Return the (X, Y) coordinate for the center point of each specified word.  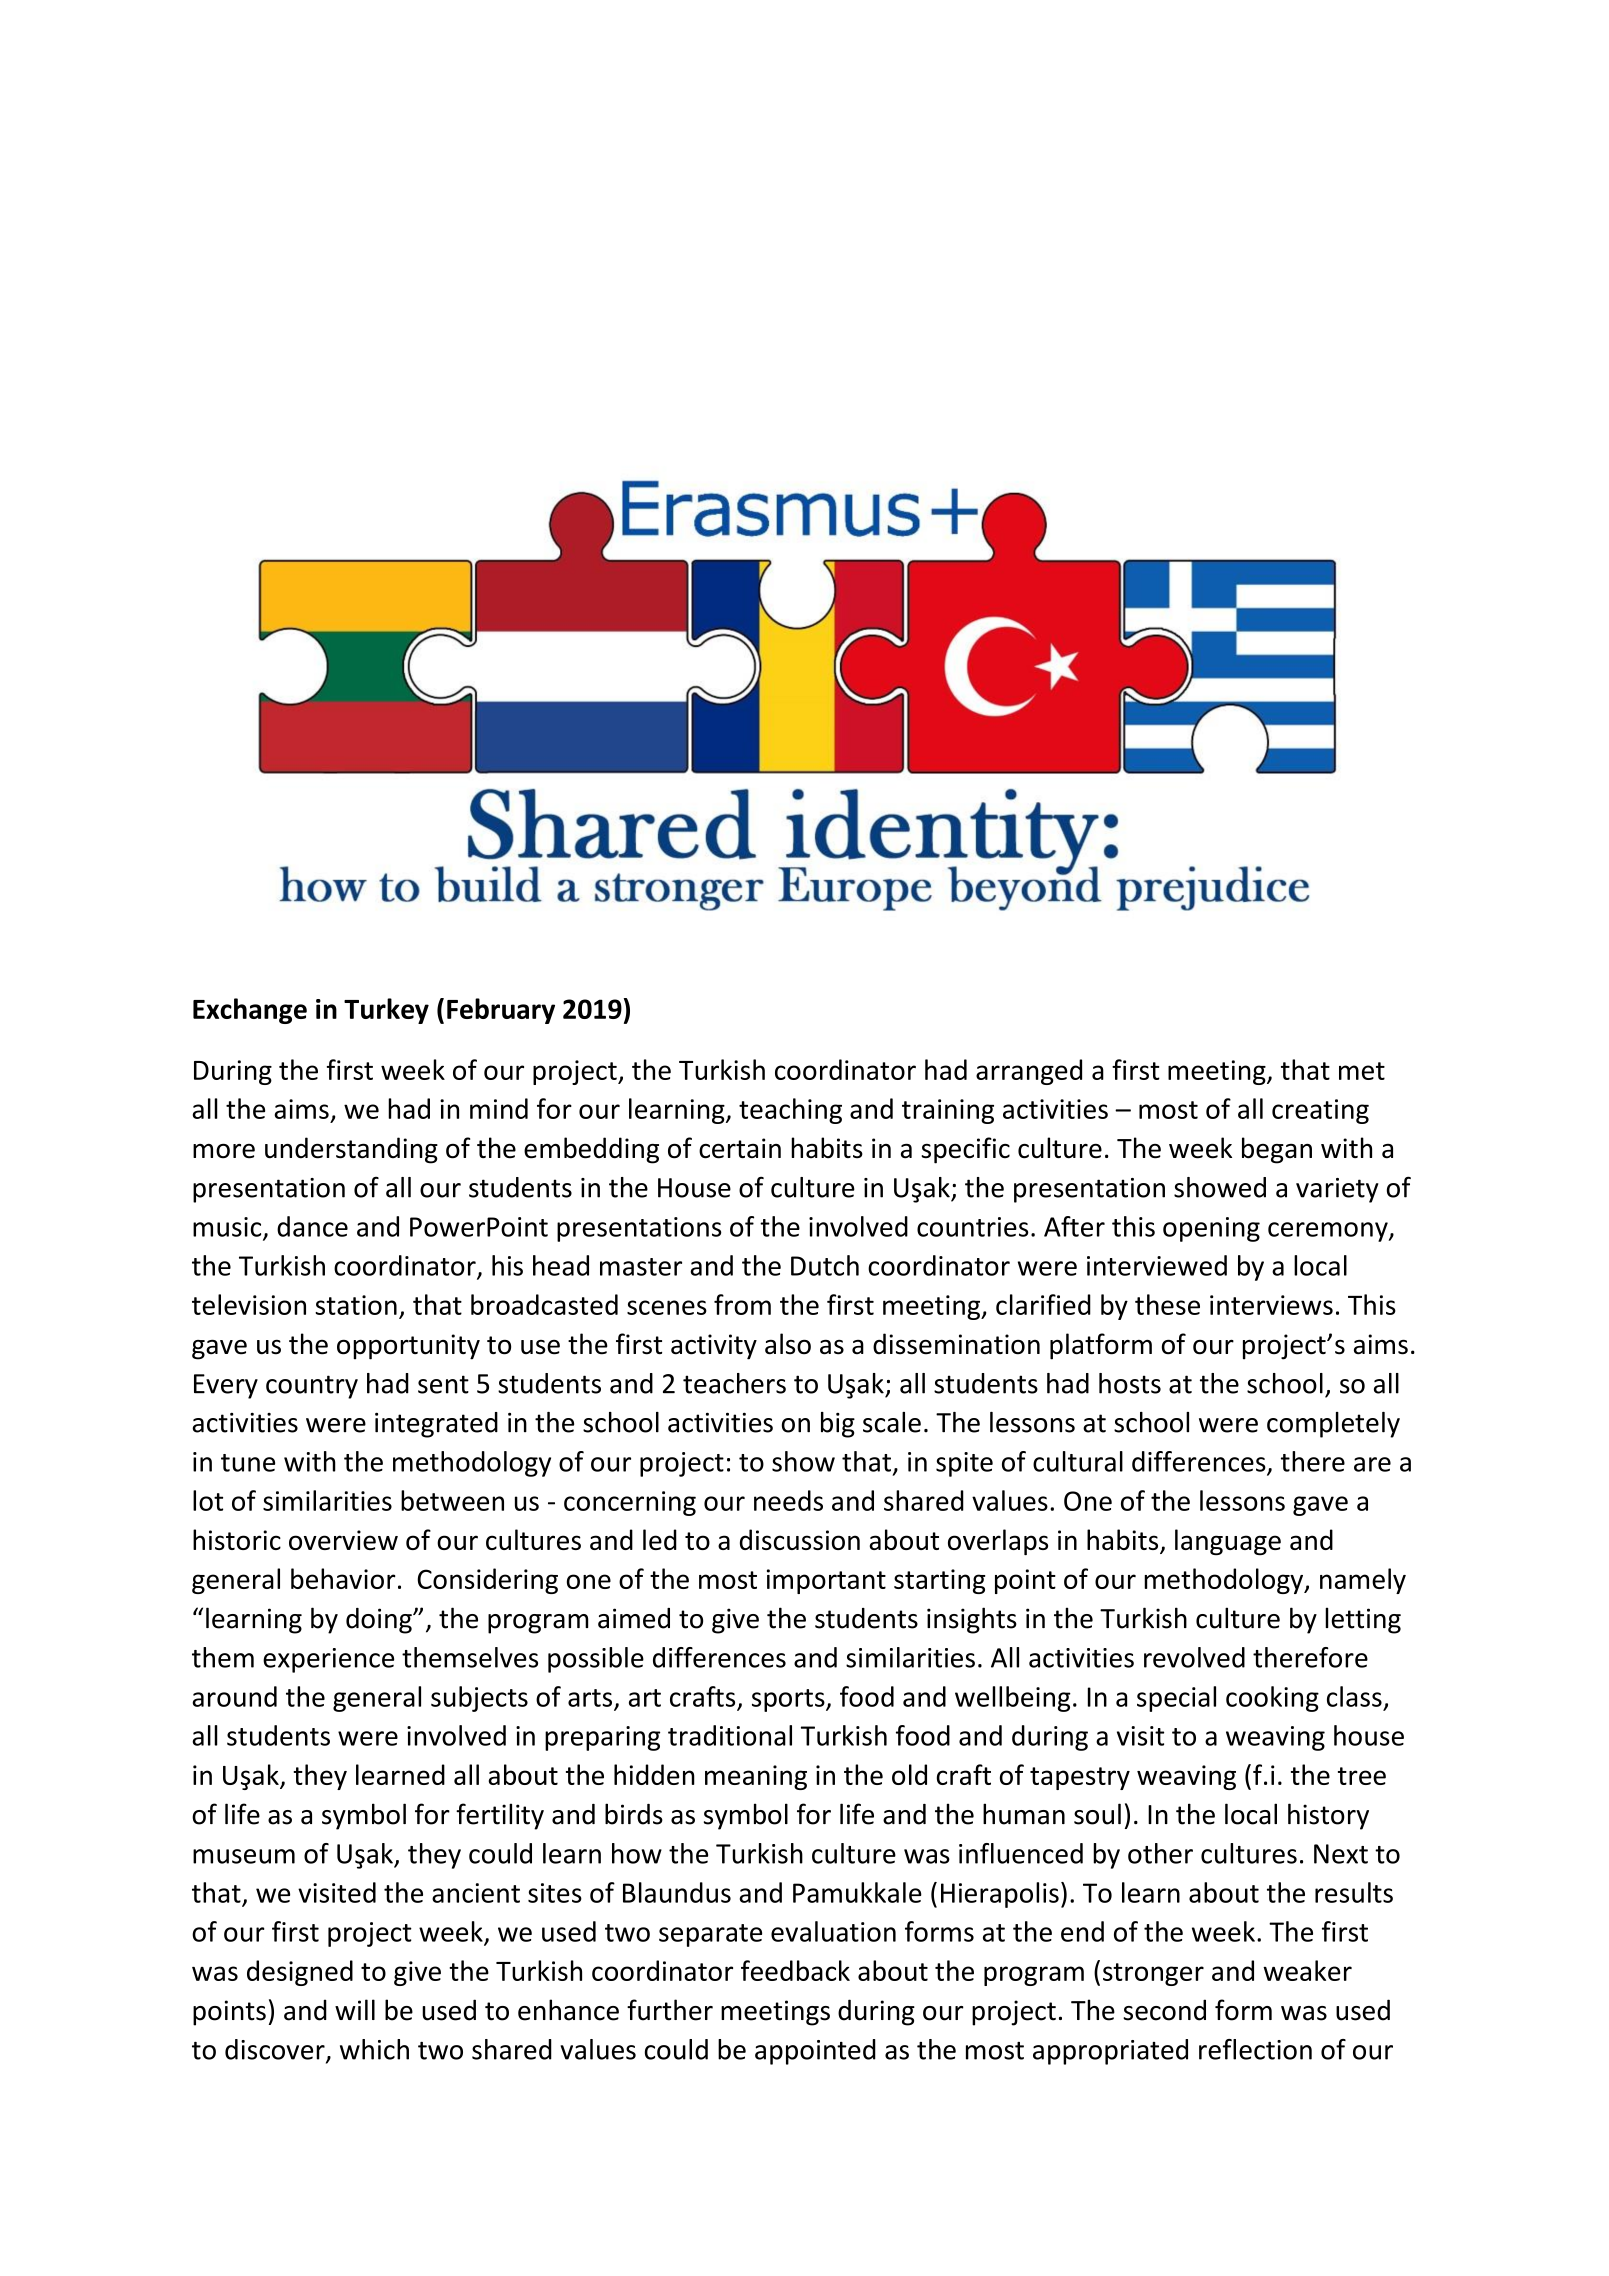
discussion (800, 1539)
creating (1320, 1111)
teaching (790, 1111)
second (1164, 2010)
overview (343, 1540)
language (1228, 1542)
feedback (795, 1970)
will (355, 2009)
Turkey (386, 1011)
